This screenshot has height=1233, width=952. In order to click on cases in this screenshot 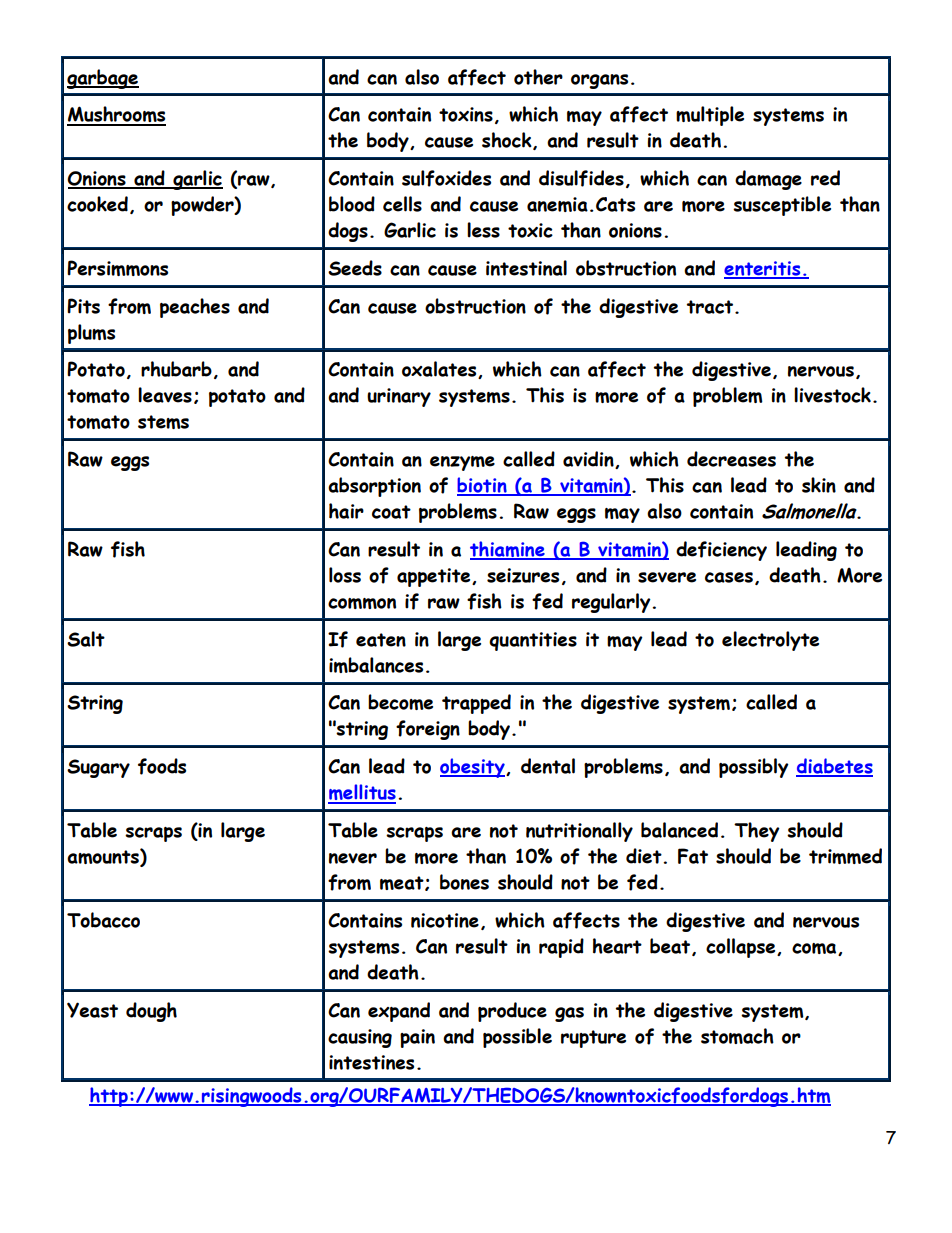, I will do `click(729, 577)`.
